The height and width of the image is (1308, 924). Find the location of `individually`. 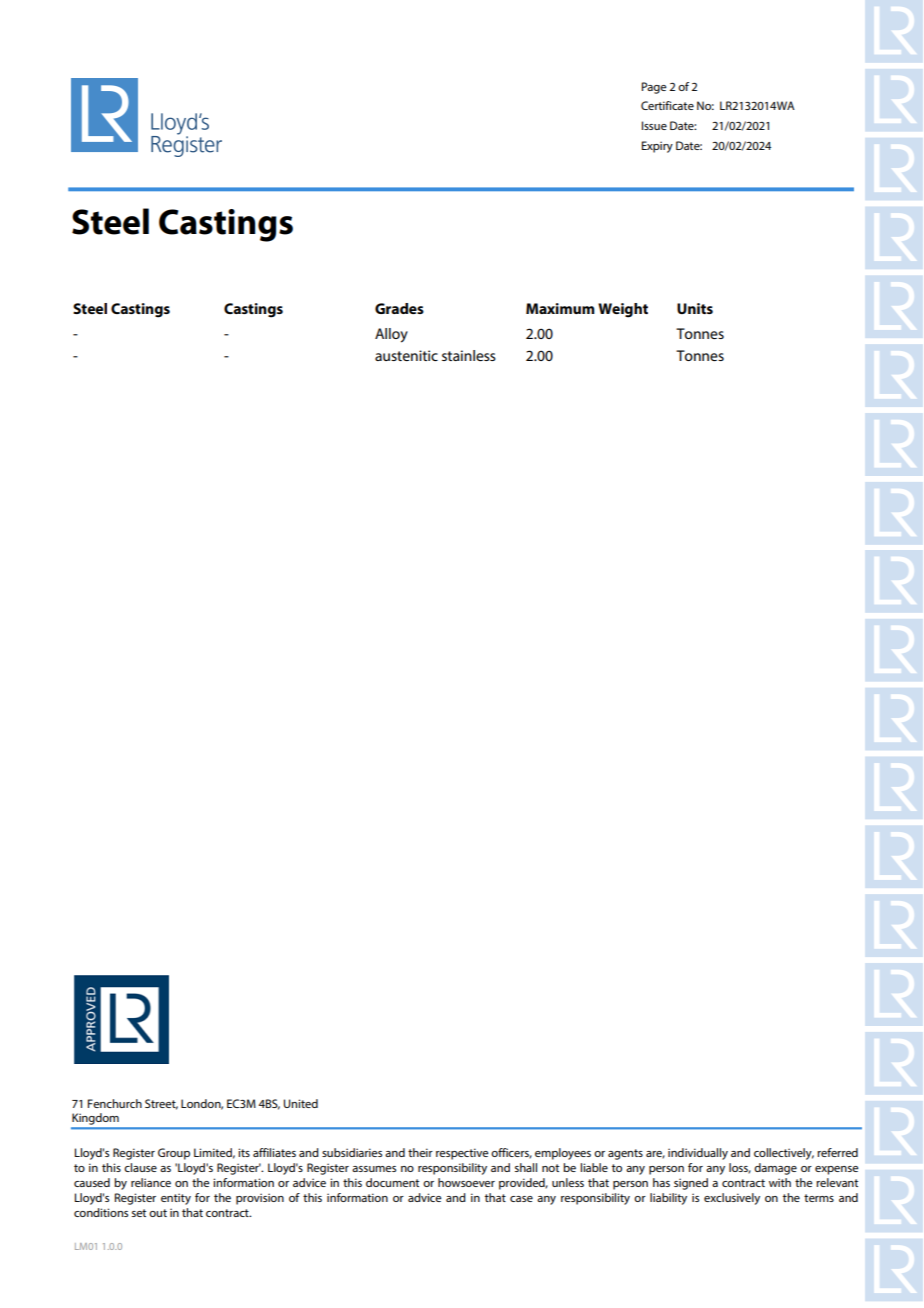

individually is located at coordinates (698, 1154).
